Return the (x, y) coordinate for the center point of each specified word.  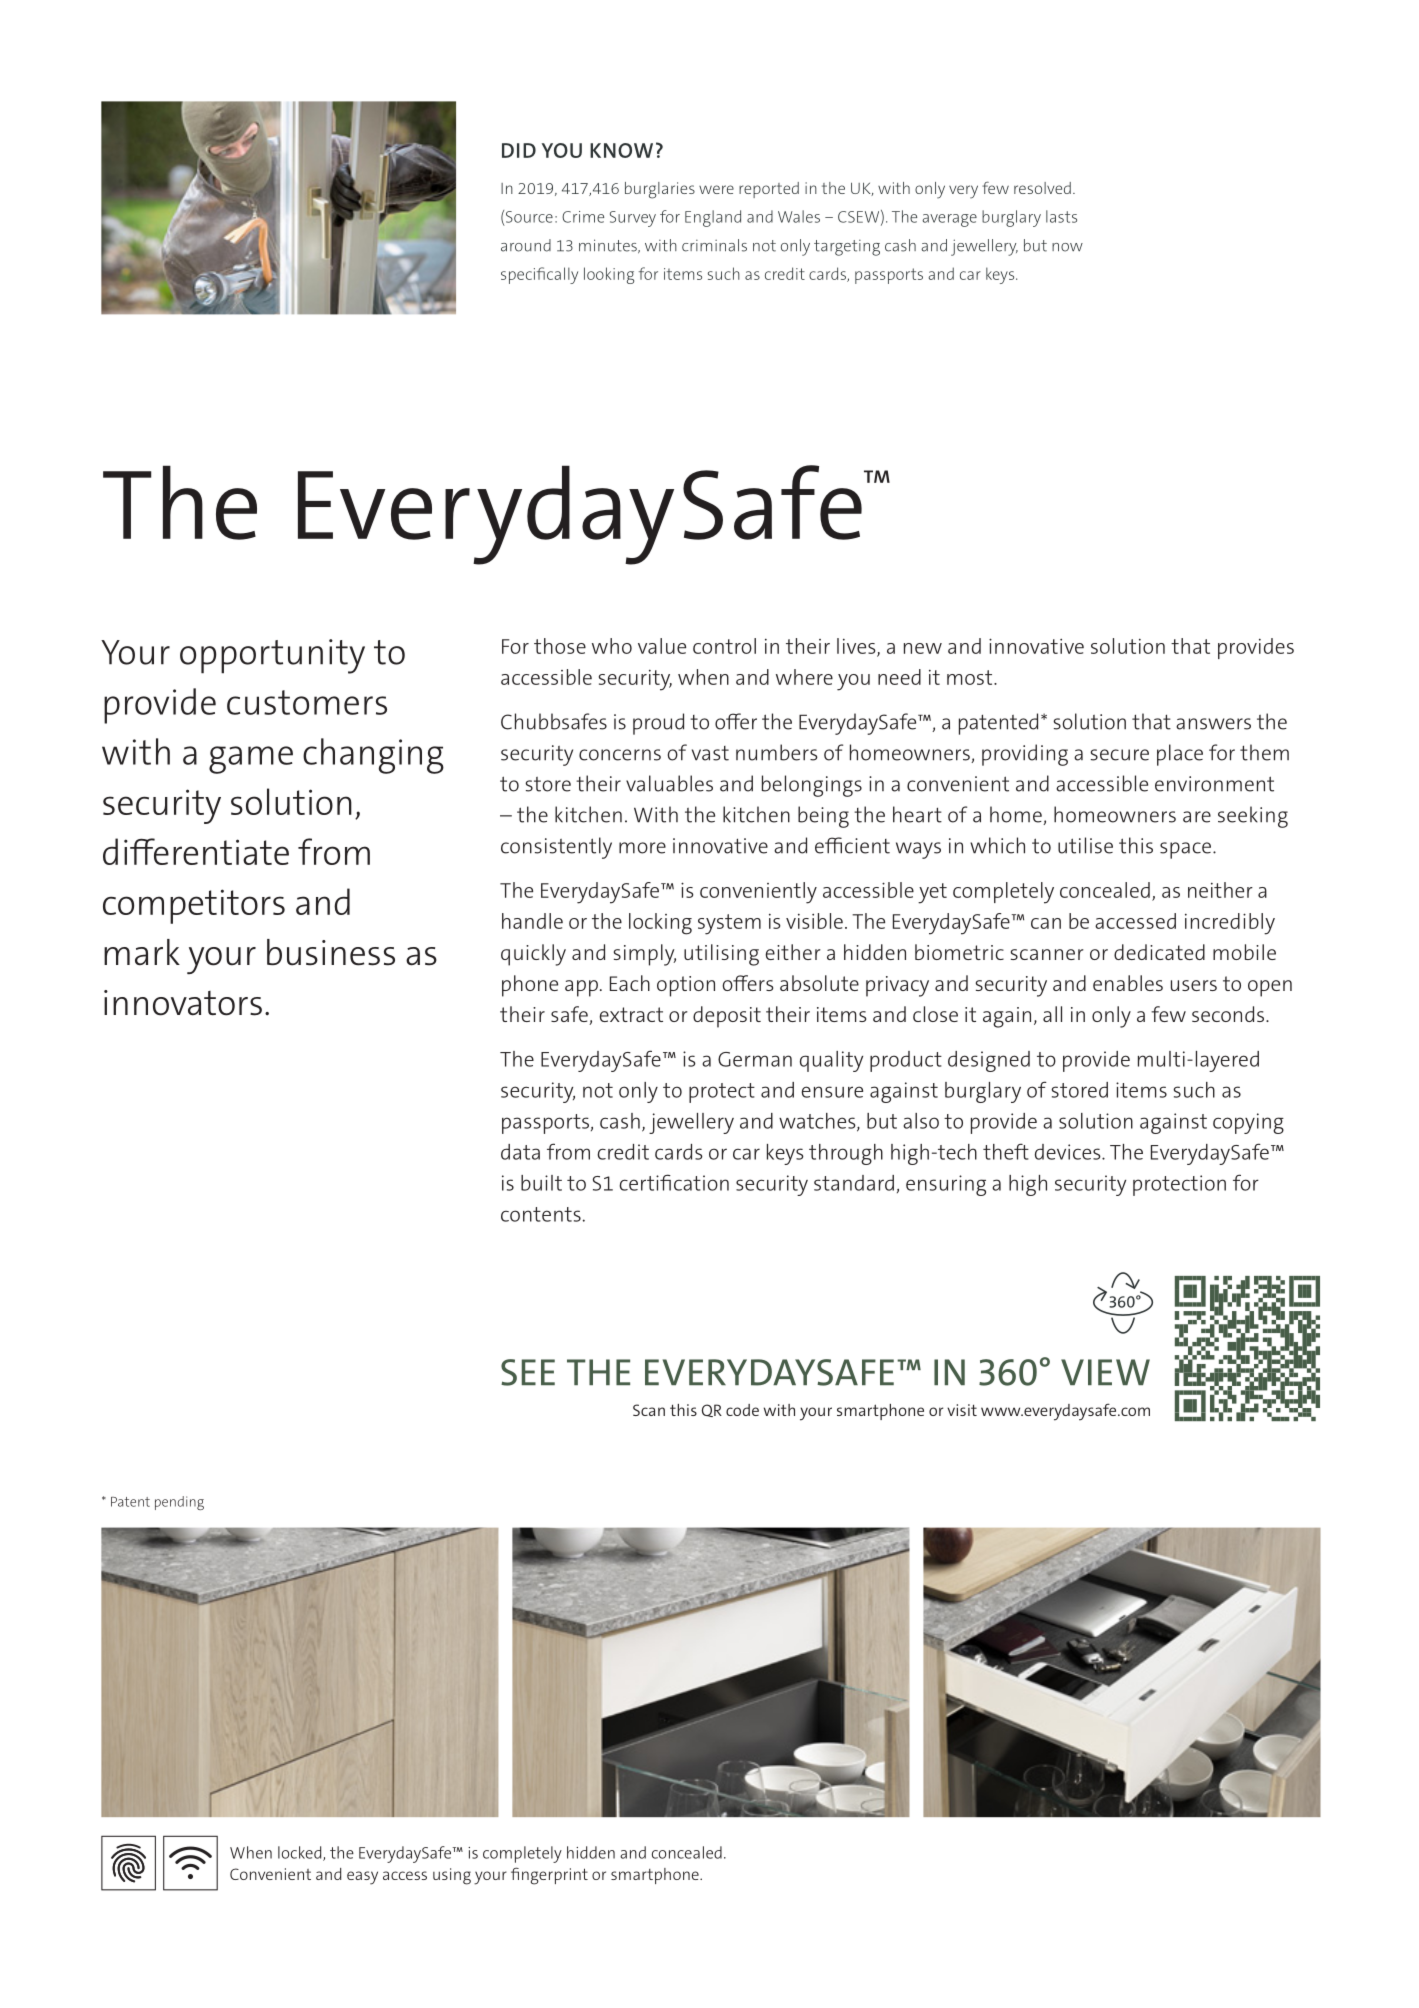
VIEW (1105, 1372)
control (724, 646)
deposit (727, 1017)
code (742, 1410)
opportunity (272, 656)
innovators (183, 1003)
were (716, 189)
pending (179, 1503)
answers (1213, 724)
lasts (1061, 216)
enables (1128, 983)
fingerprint (549, 1876)
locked (301, 1853)
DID (519, 150)
